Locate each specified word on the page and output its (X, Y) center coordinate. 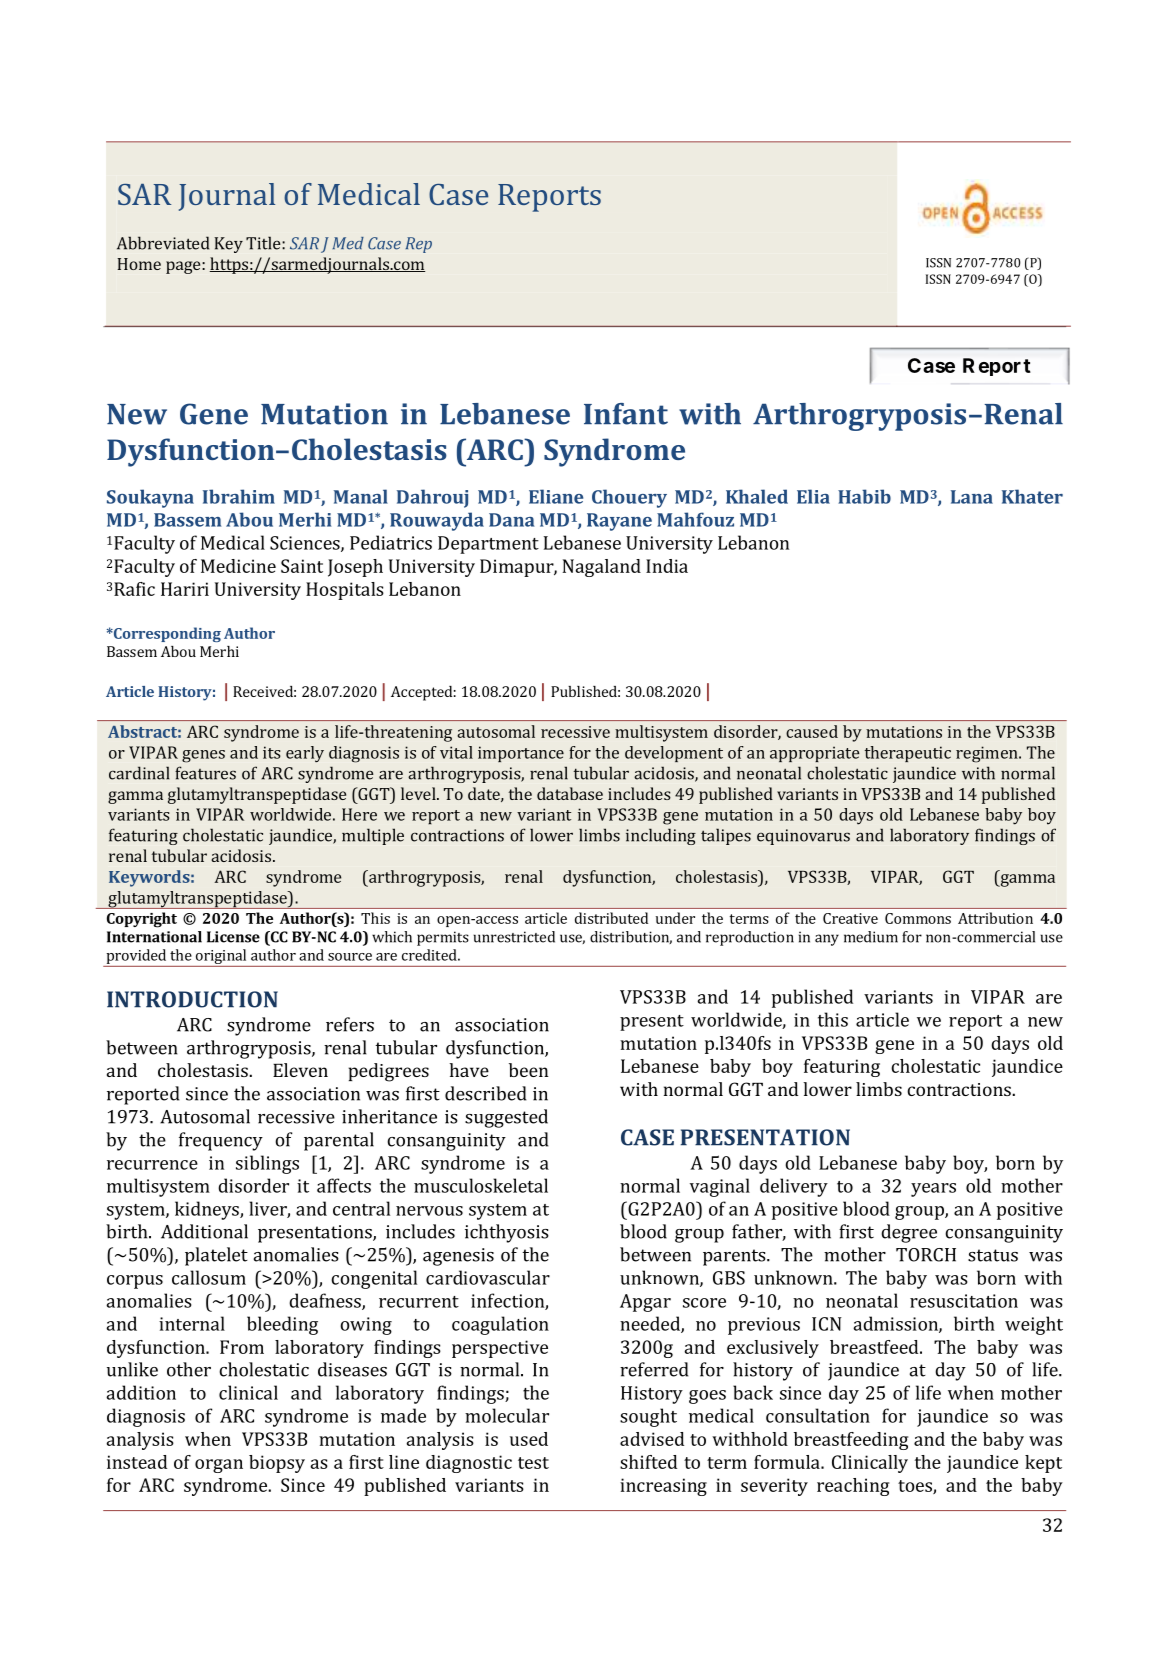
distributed (611, 918)
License (233, 937)
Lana (972, 497)
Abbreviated (163, 243)
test (533, 1463)
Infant (626, 414)
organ (219, 1466)
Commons (918, 918)
